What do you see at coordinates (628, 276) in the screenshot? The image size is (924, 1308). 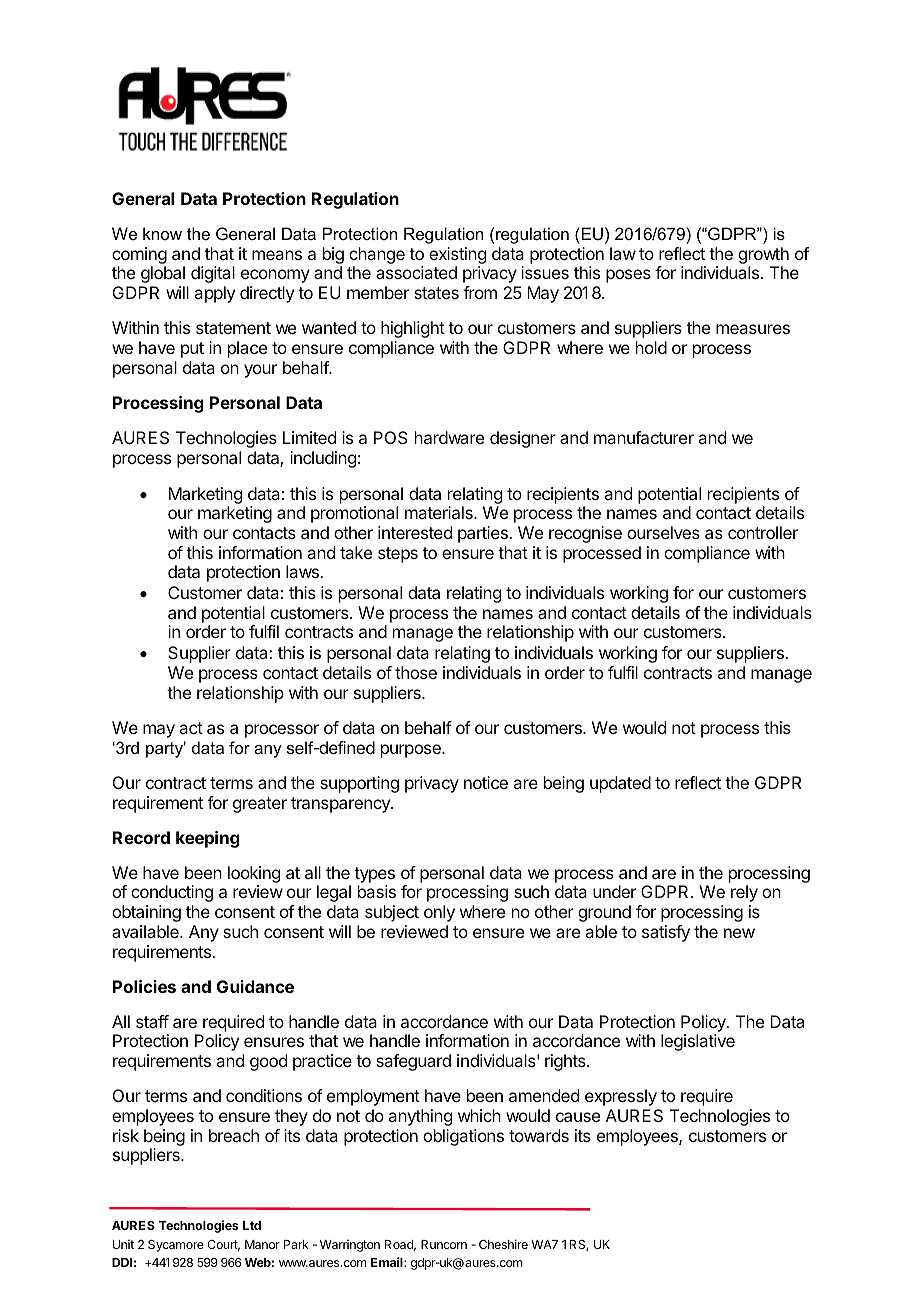 I see `poses` at bounding box center [628, 276].
